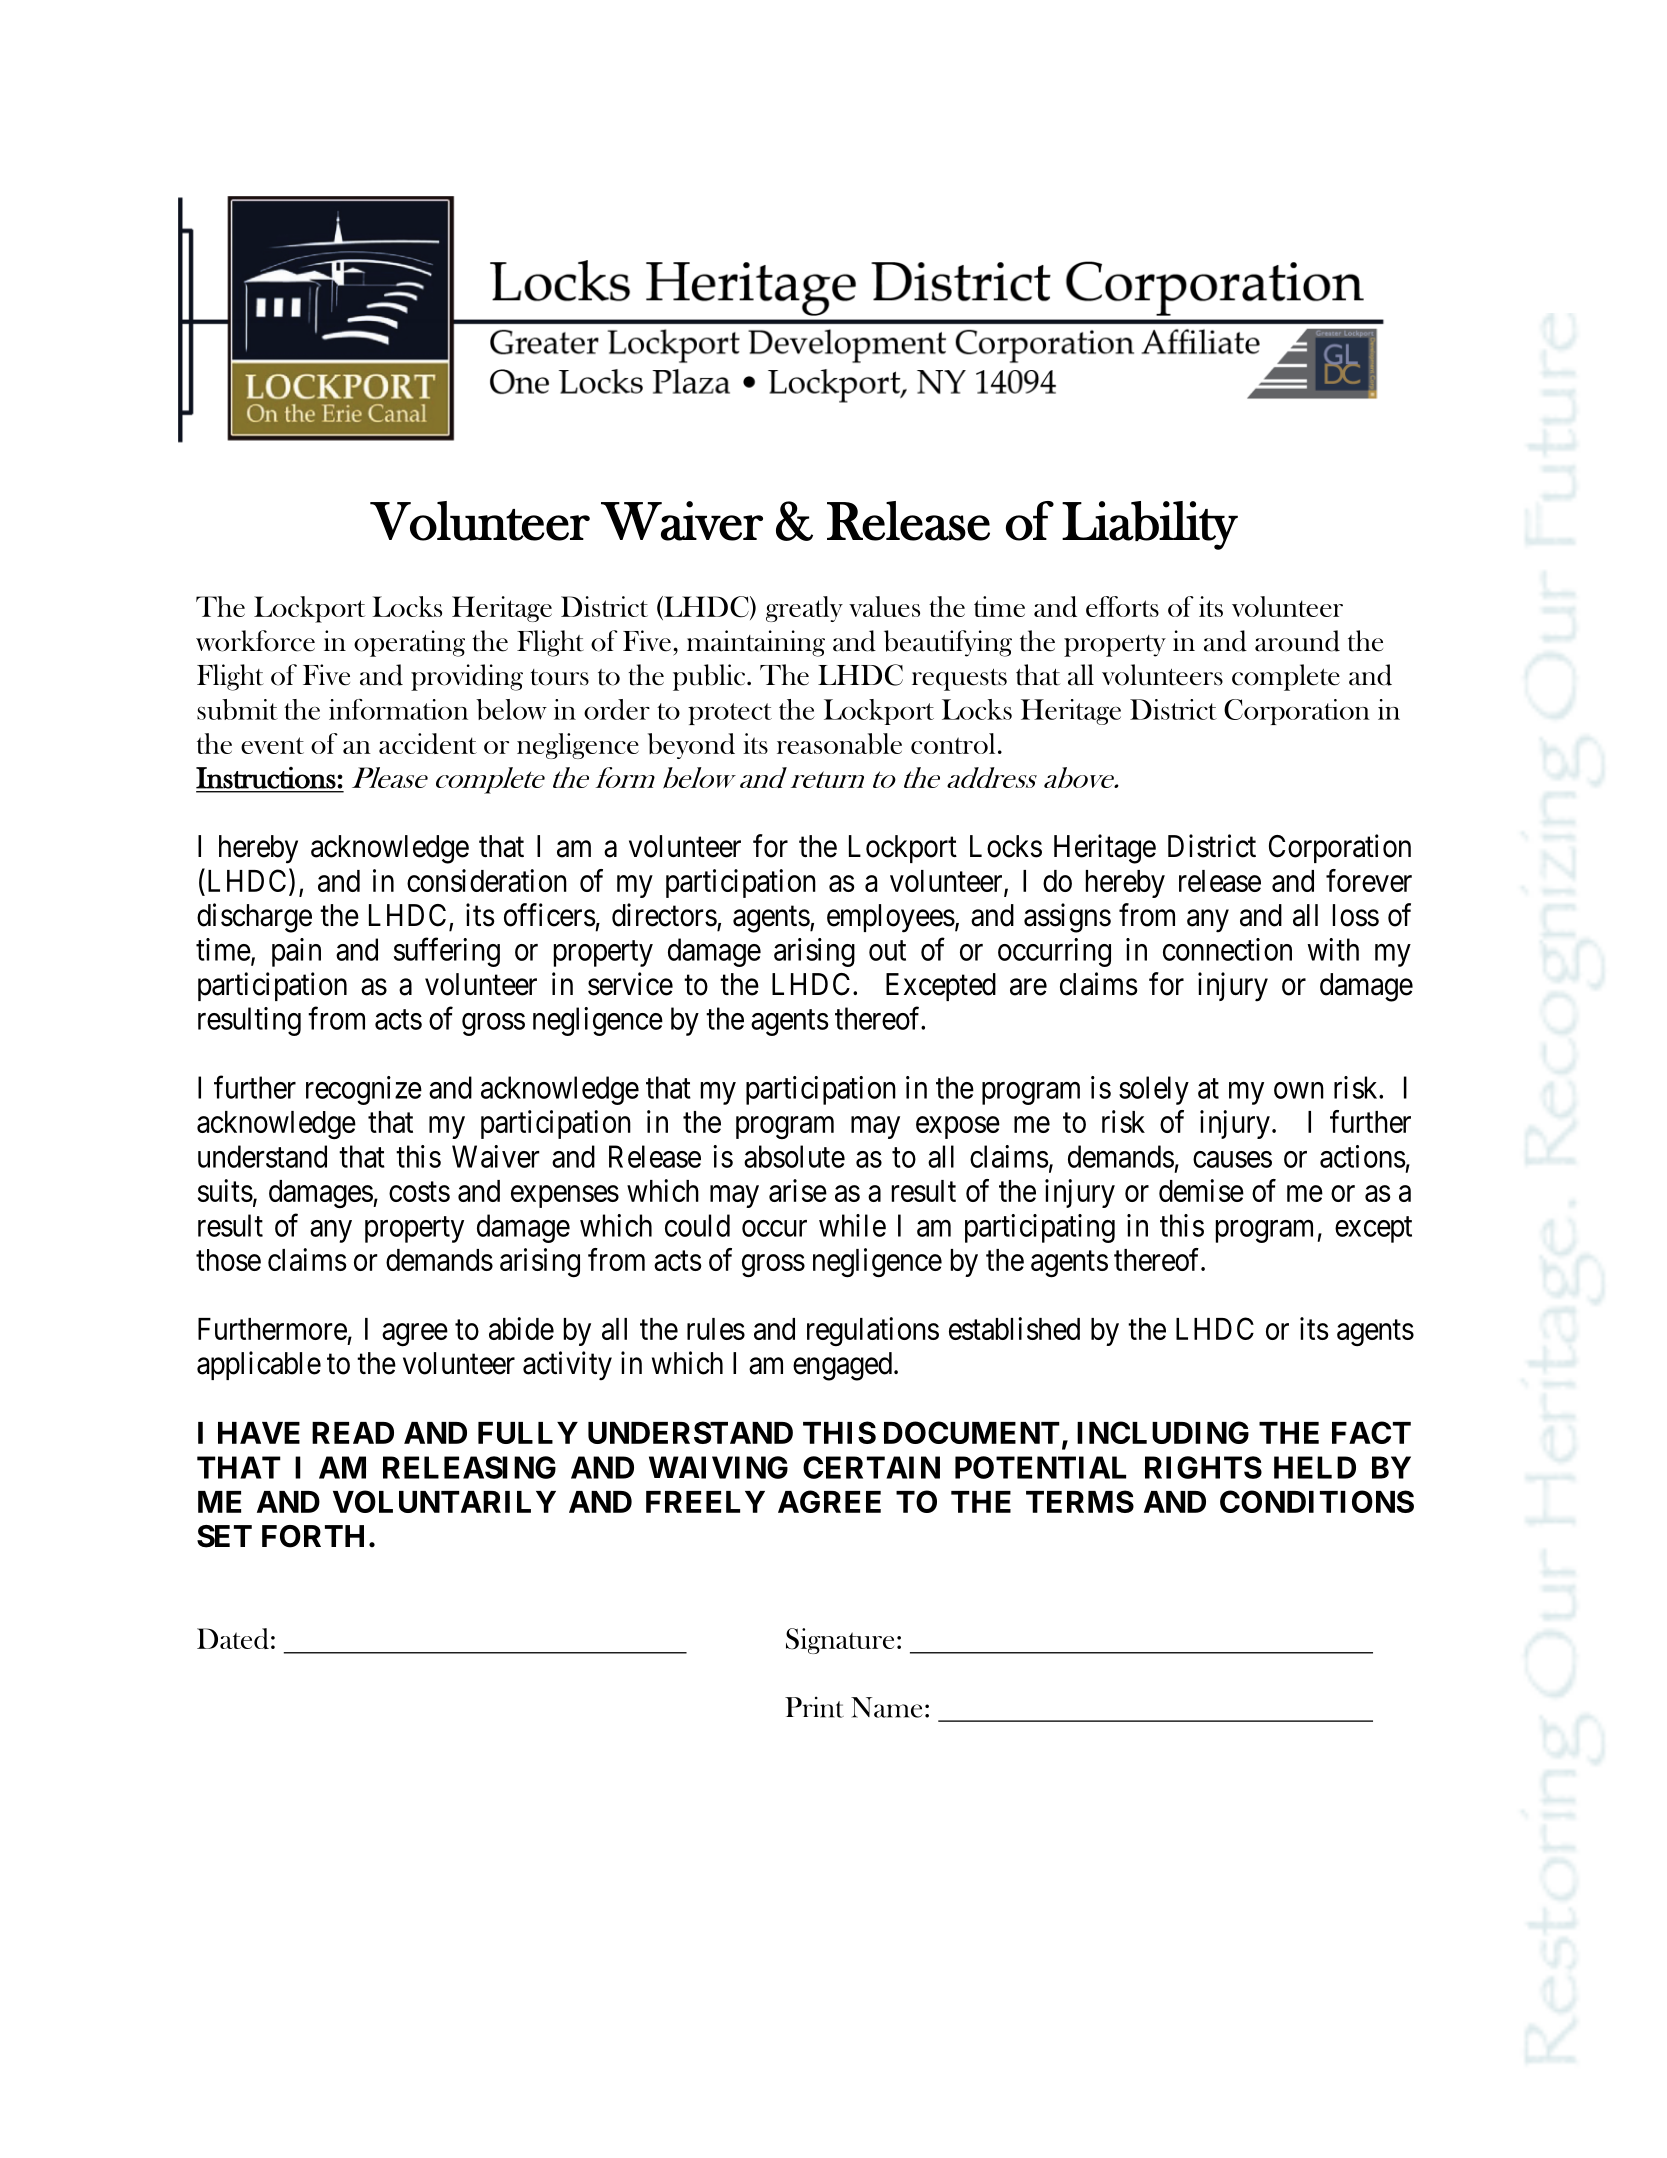 The height and width of the image is (2158, 1667). I want to click on Dated, so click(233, 1638).
